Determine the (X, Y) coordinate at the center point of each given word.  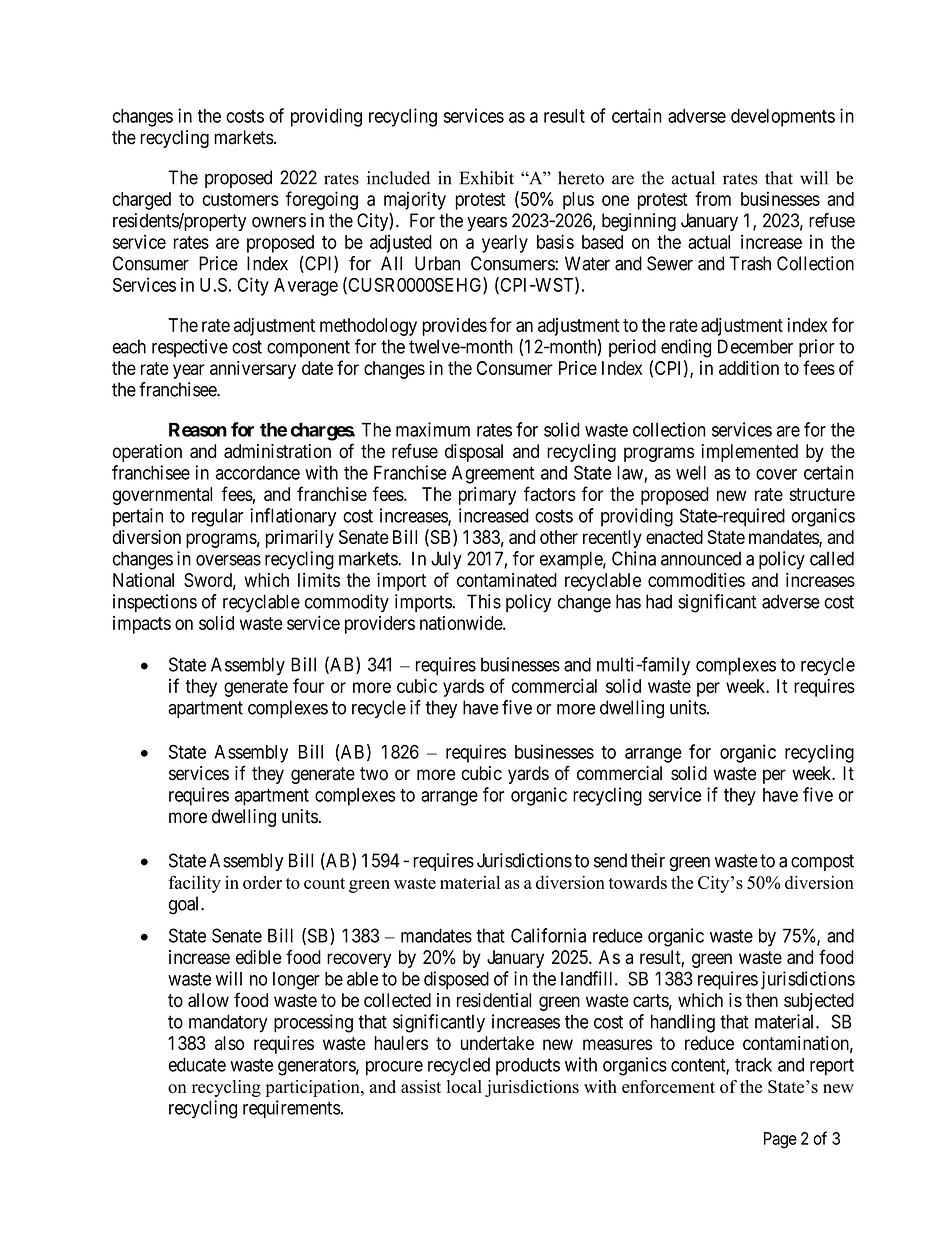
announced (701, 558)
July (446, 560)
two (374, 774)
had (659, 601)
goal (185, 905)
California (548, 935)
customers (240, 199)
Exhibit (487, 178)
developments (783, 118)
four (308, 685)
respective (190, 348)
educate (197, 1064)
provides (454, 327)
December (755, 346)
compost (822, 862)
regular (218, 517)
